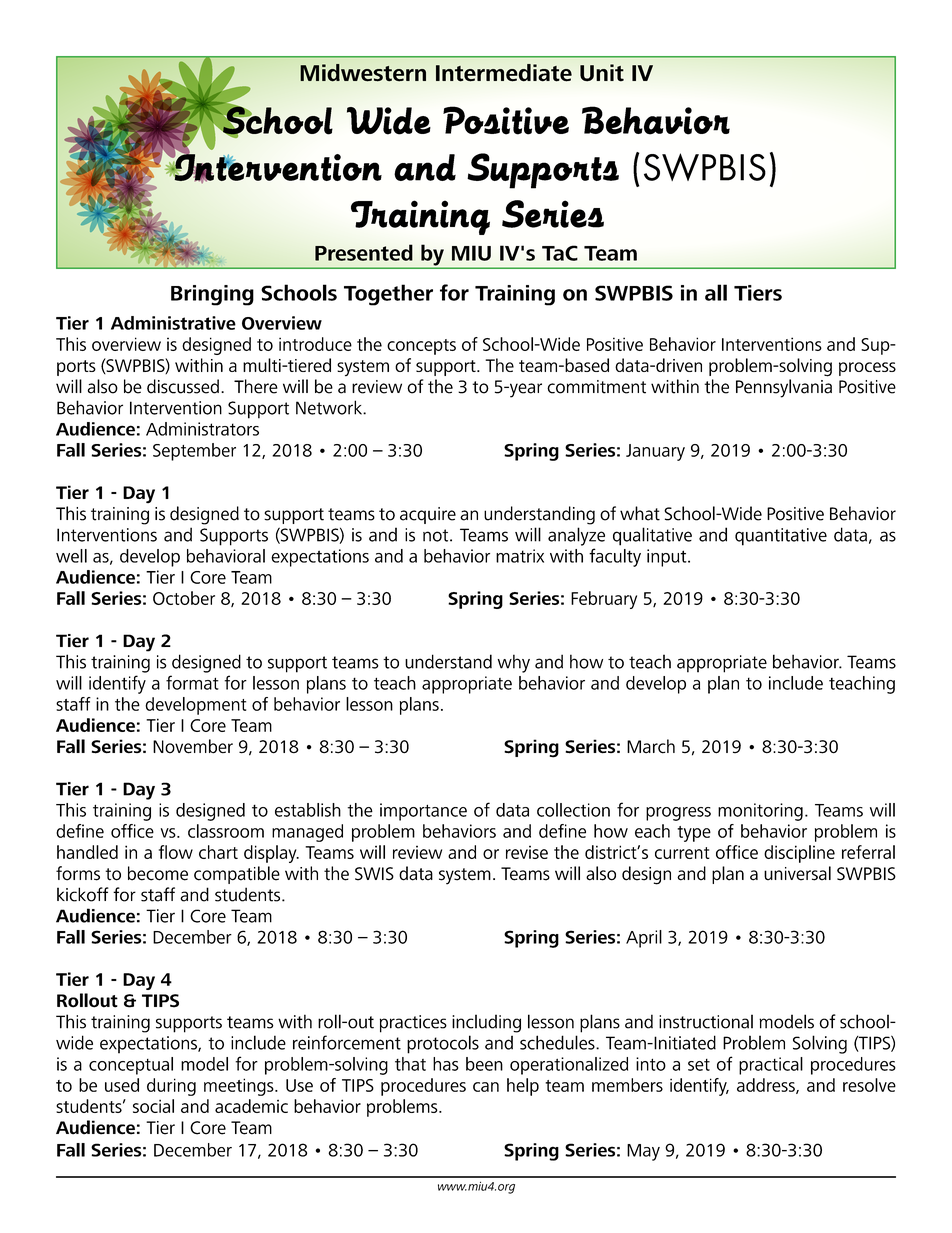 This screenshot has height=1233, width=952. What do you see at coordinates (193, 746) in the screenshot?
I see `November` at bounding box center [193, 746].
